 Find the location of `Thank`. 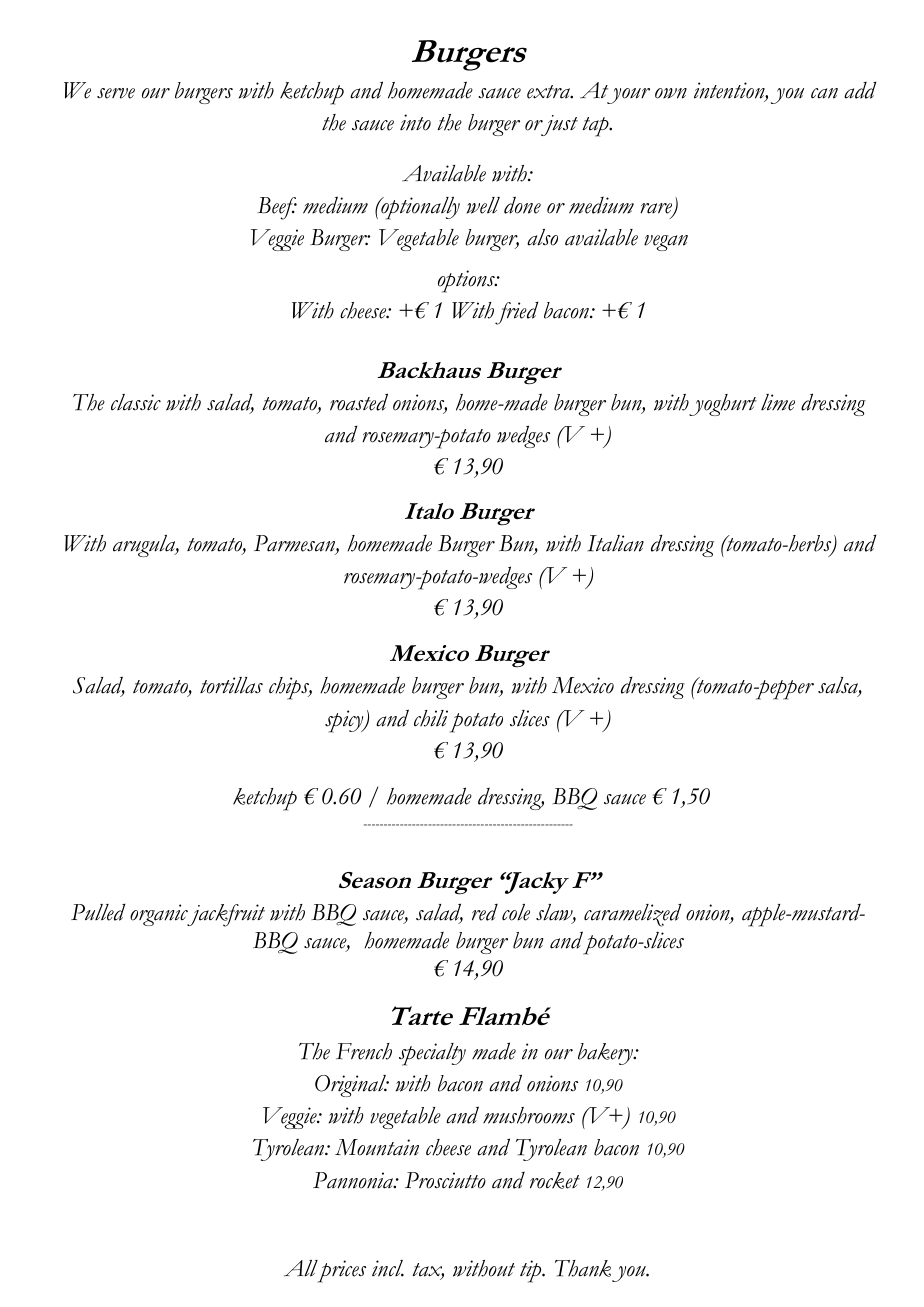

Thank is located at coordinates (583, 1268).
